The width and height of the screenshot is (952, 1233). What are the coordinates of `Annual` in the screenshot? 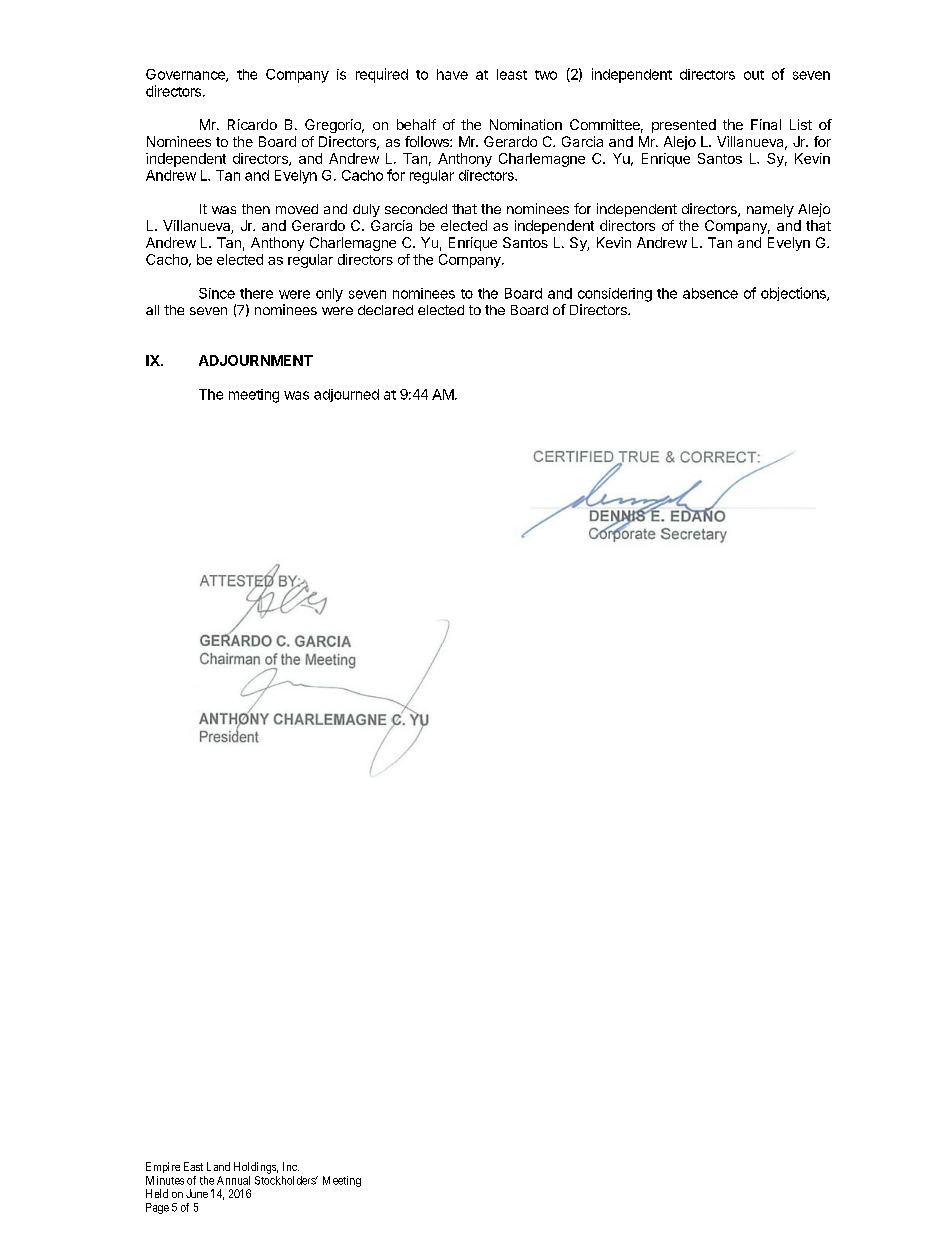 It's located at (233, 1180).
